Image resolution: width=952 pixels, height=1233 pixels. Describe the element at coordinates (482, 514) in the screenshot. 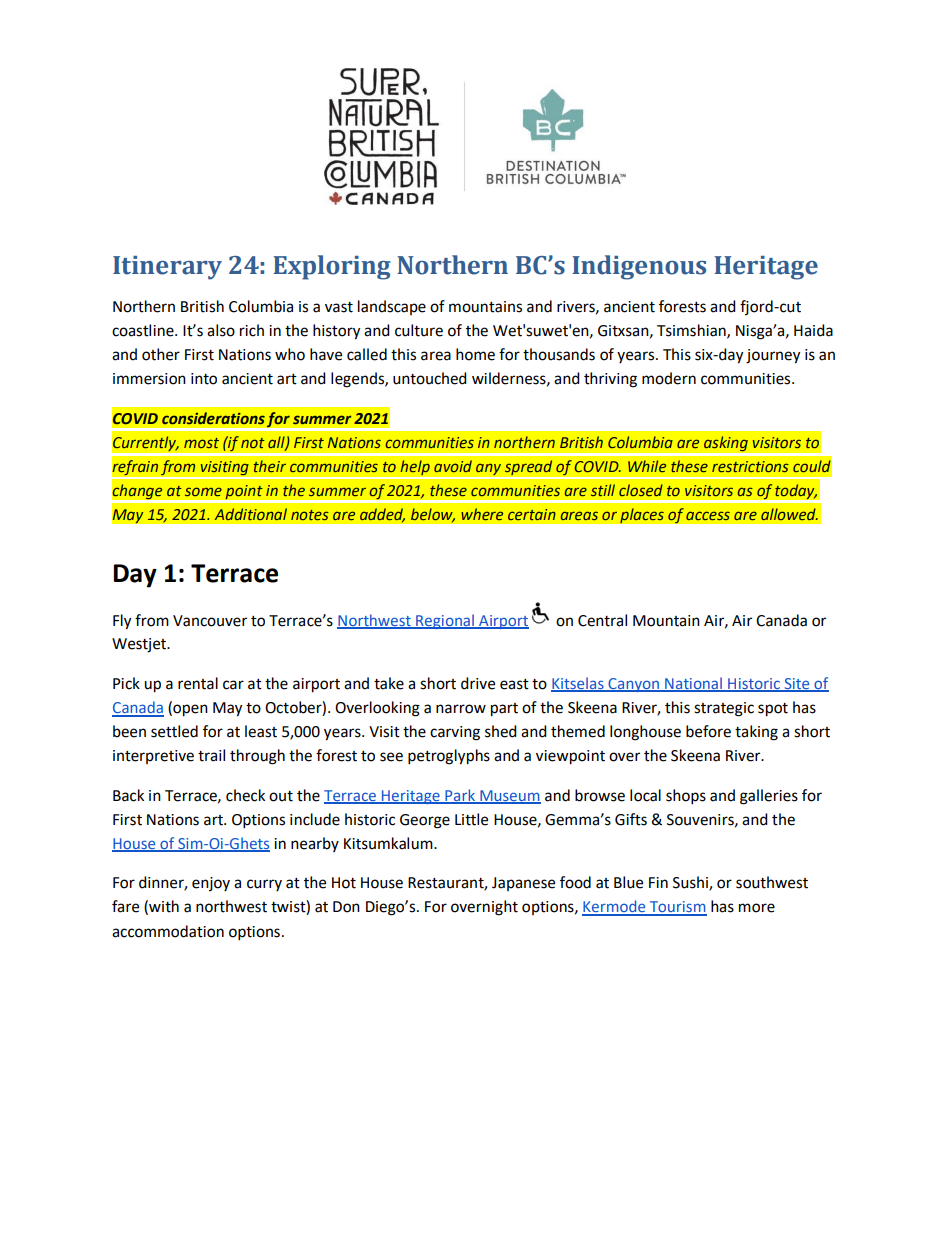

I see `where` at that location.
